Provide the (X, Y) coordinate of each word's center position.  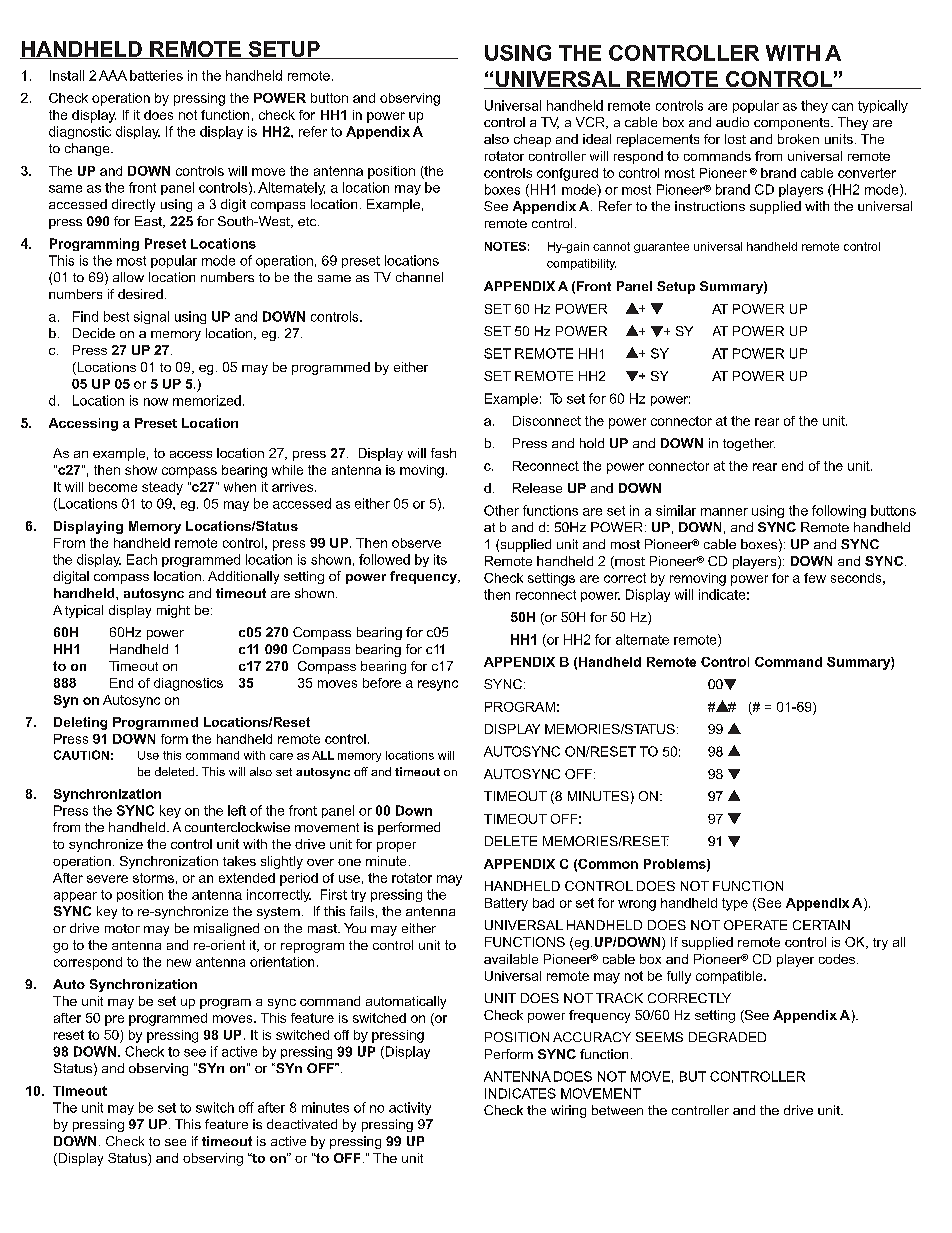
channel (419, 277)
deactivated (302, 1124)
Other (501, 510)
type (735, 904)
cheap (532, 140)
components (793, 124)
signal (151, 317)
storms (153, 878)
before (382, 683)
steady (162, 488)
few (815, 578)
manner (724, 512)
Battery (506, 904)
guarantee (661, 247)
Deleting (80, 723)
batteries (156, 75)
